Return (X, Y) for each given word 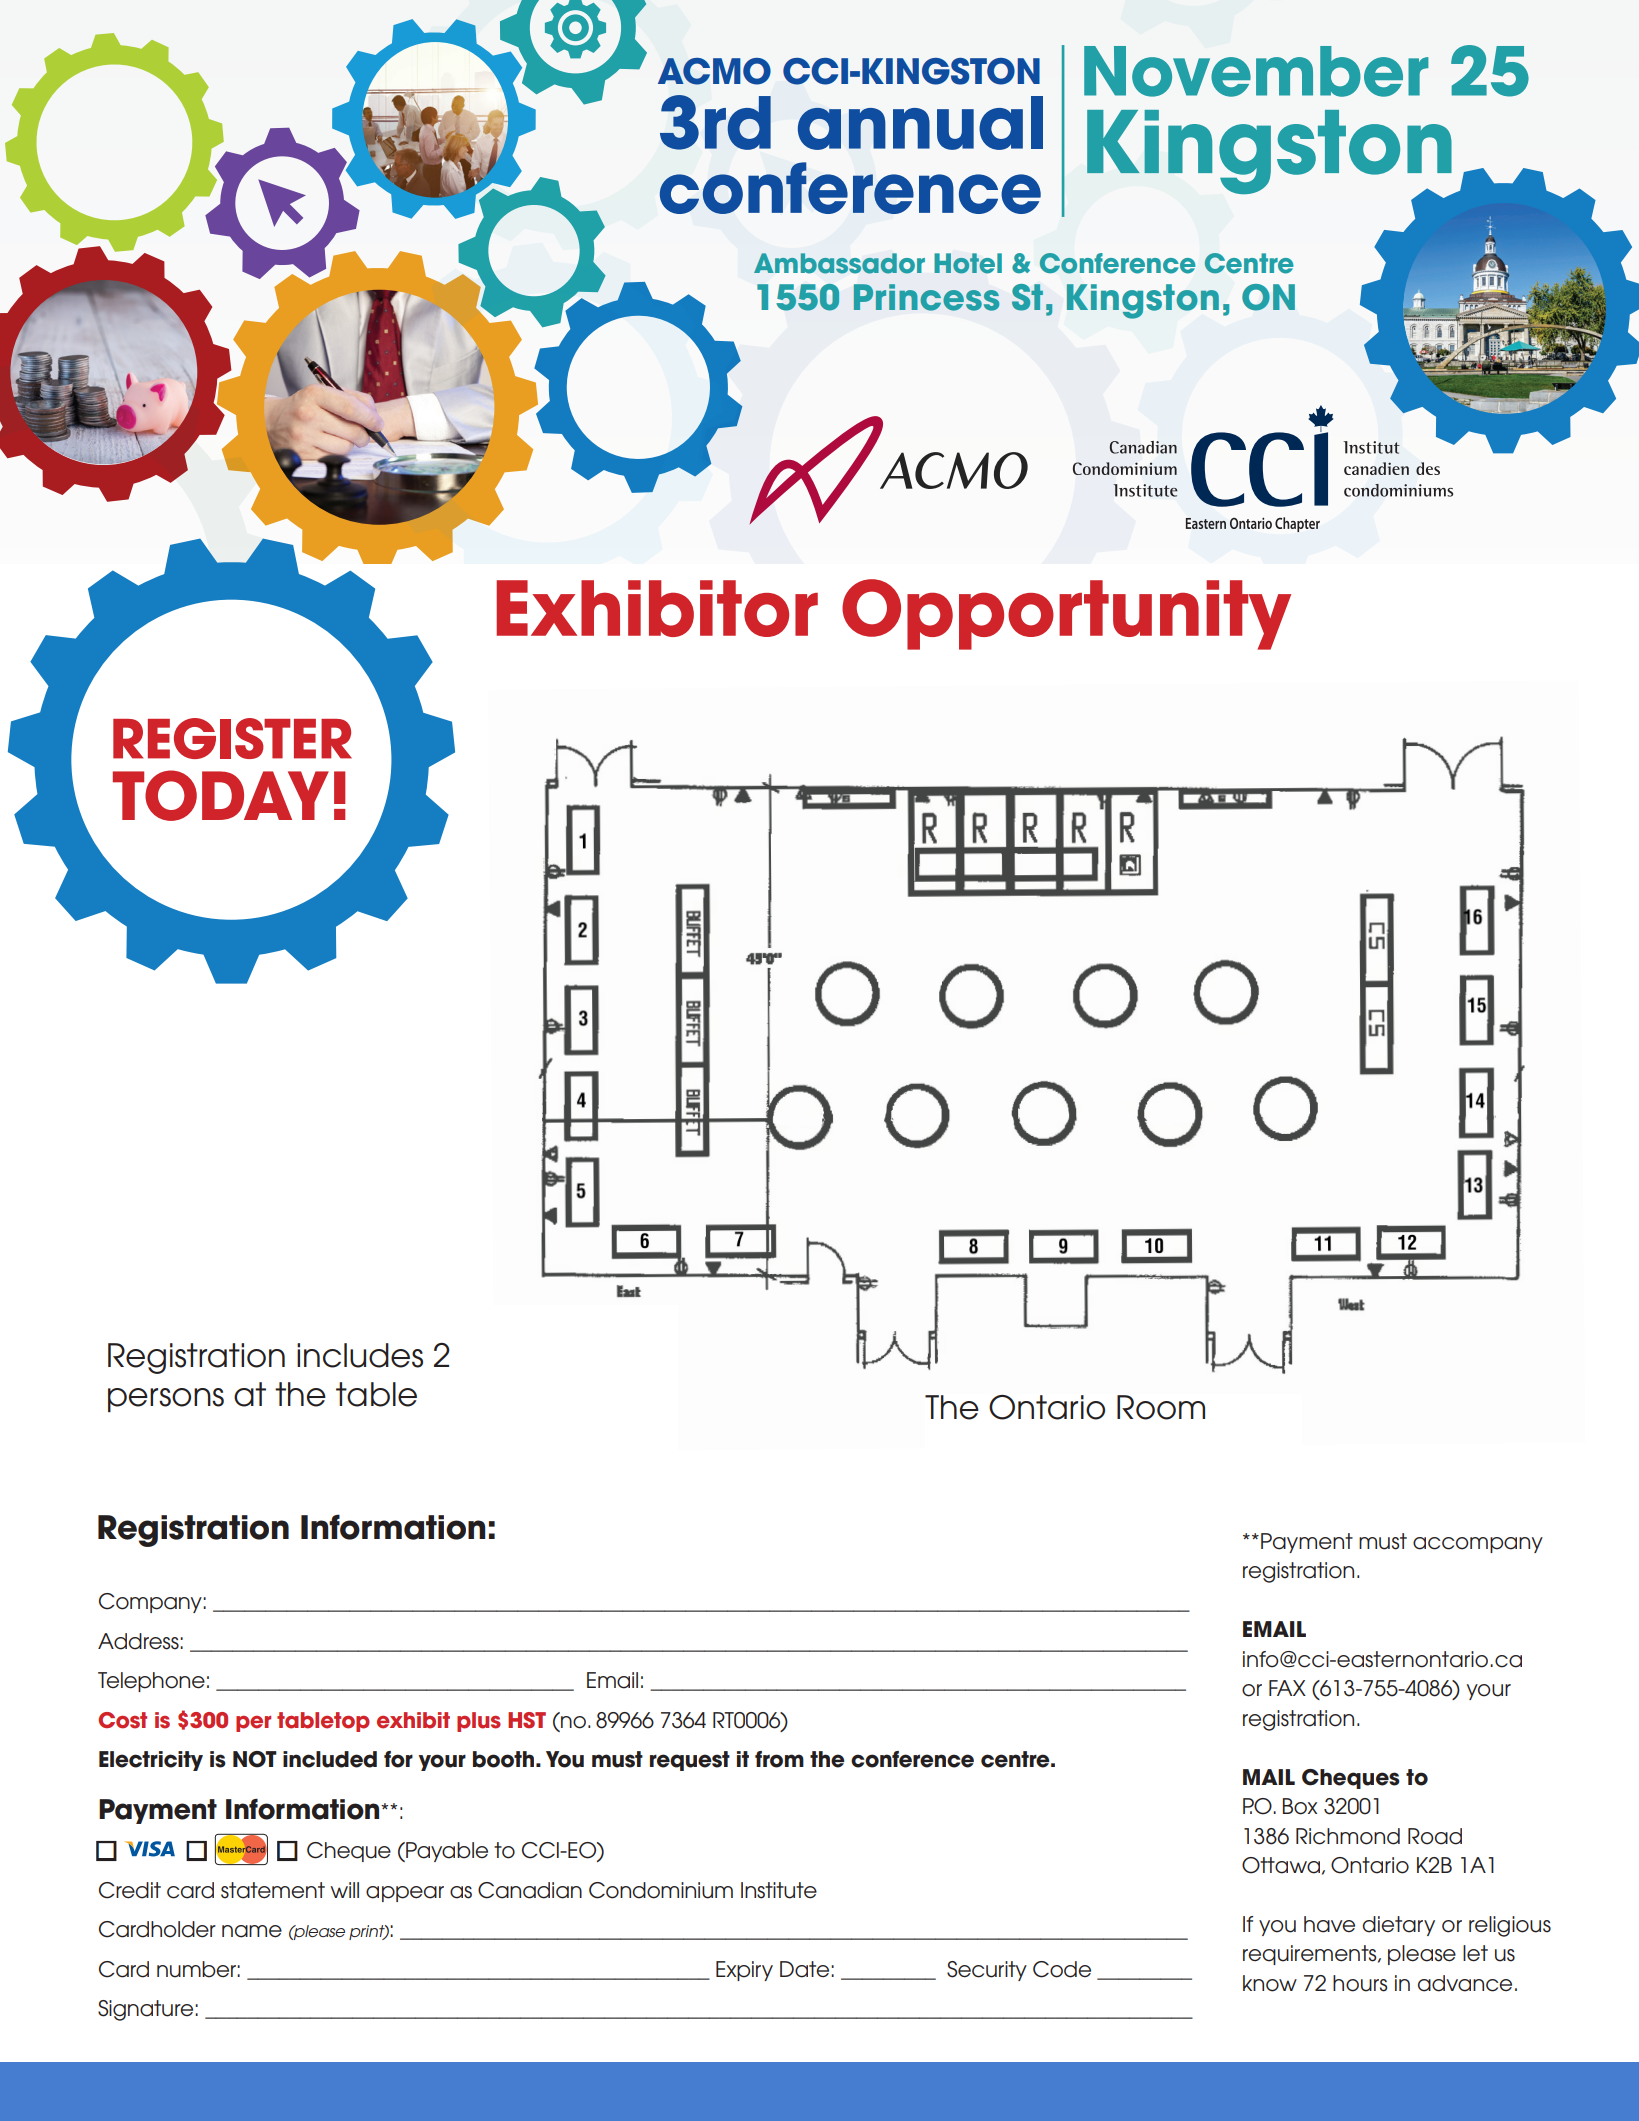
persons (166, 1400)
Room (1161, 1407)
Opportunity (1066, 614)
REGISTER (232, 738)
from (779, 1759)
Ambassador (839, 263)
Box (1300, 1806)
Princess (926, 297)
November (1256, 71)
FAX (1287, 1688)
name (252, 1931)
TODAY (221, 795)
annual (920, 123)
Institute (779, 1890)
